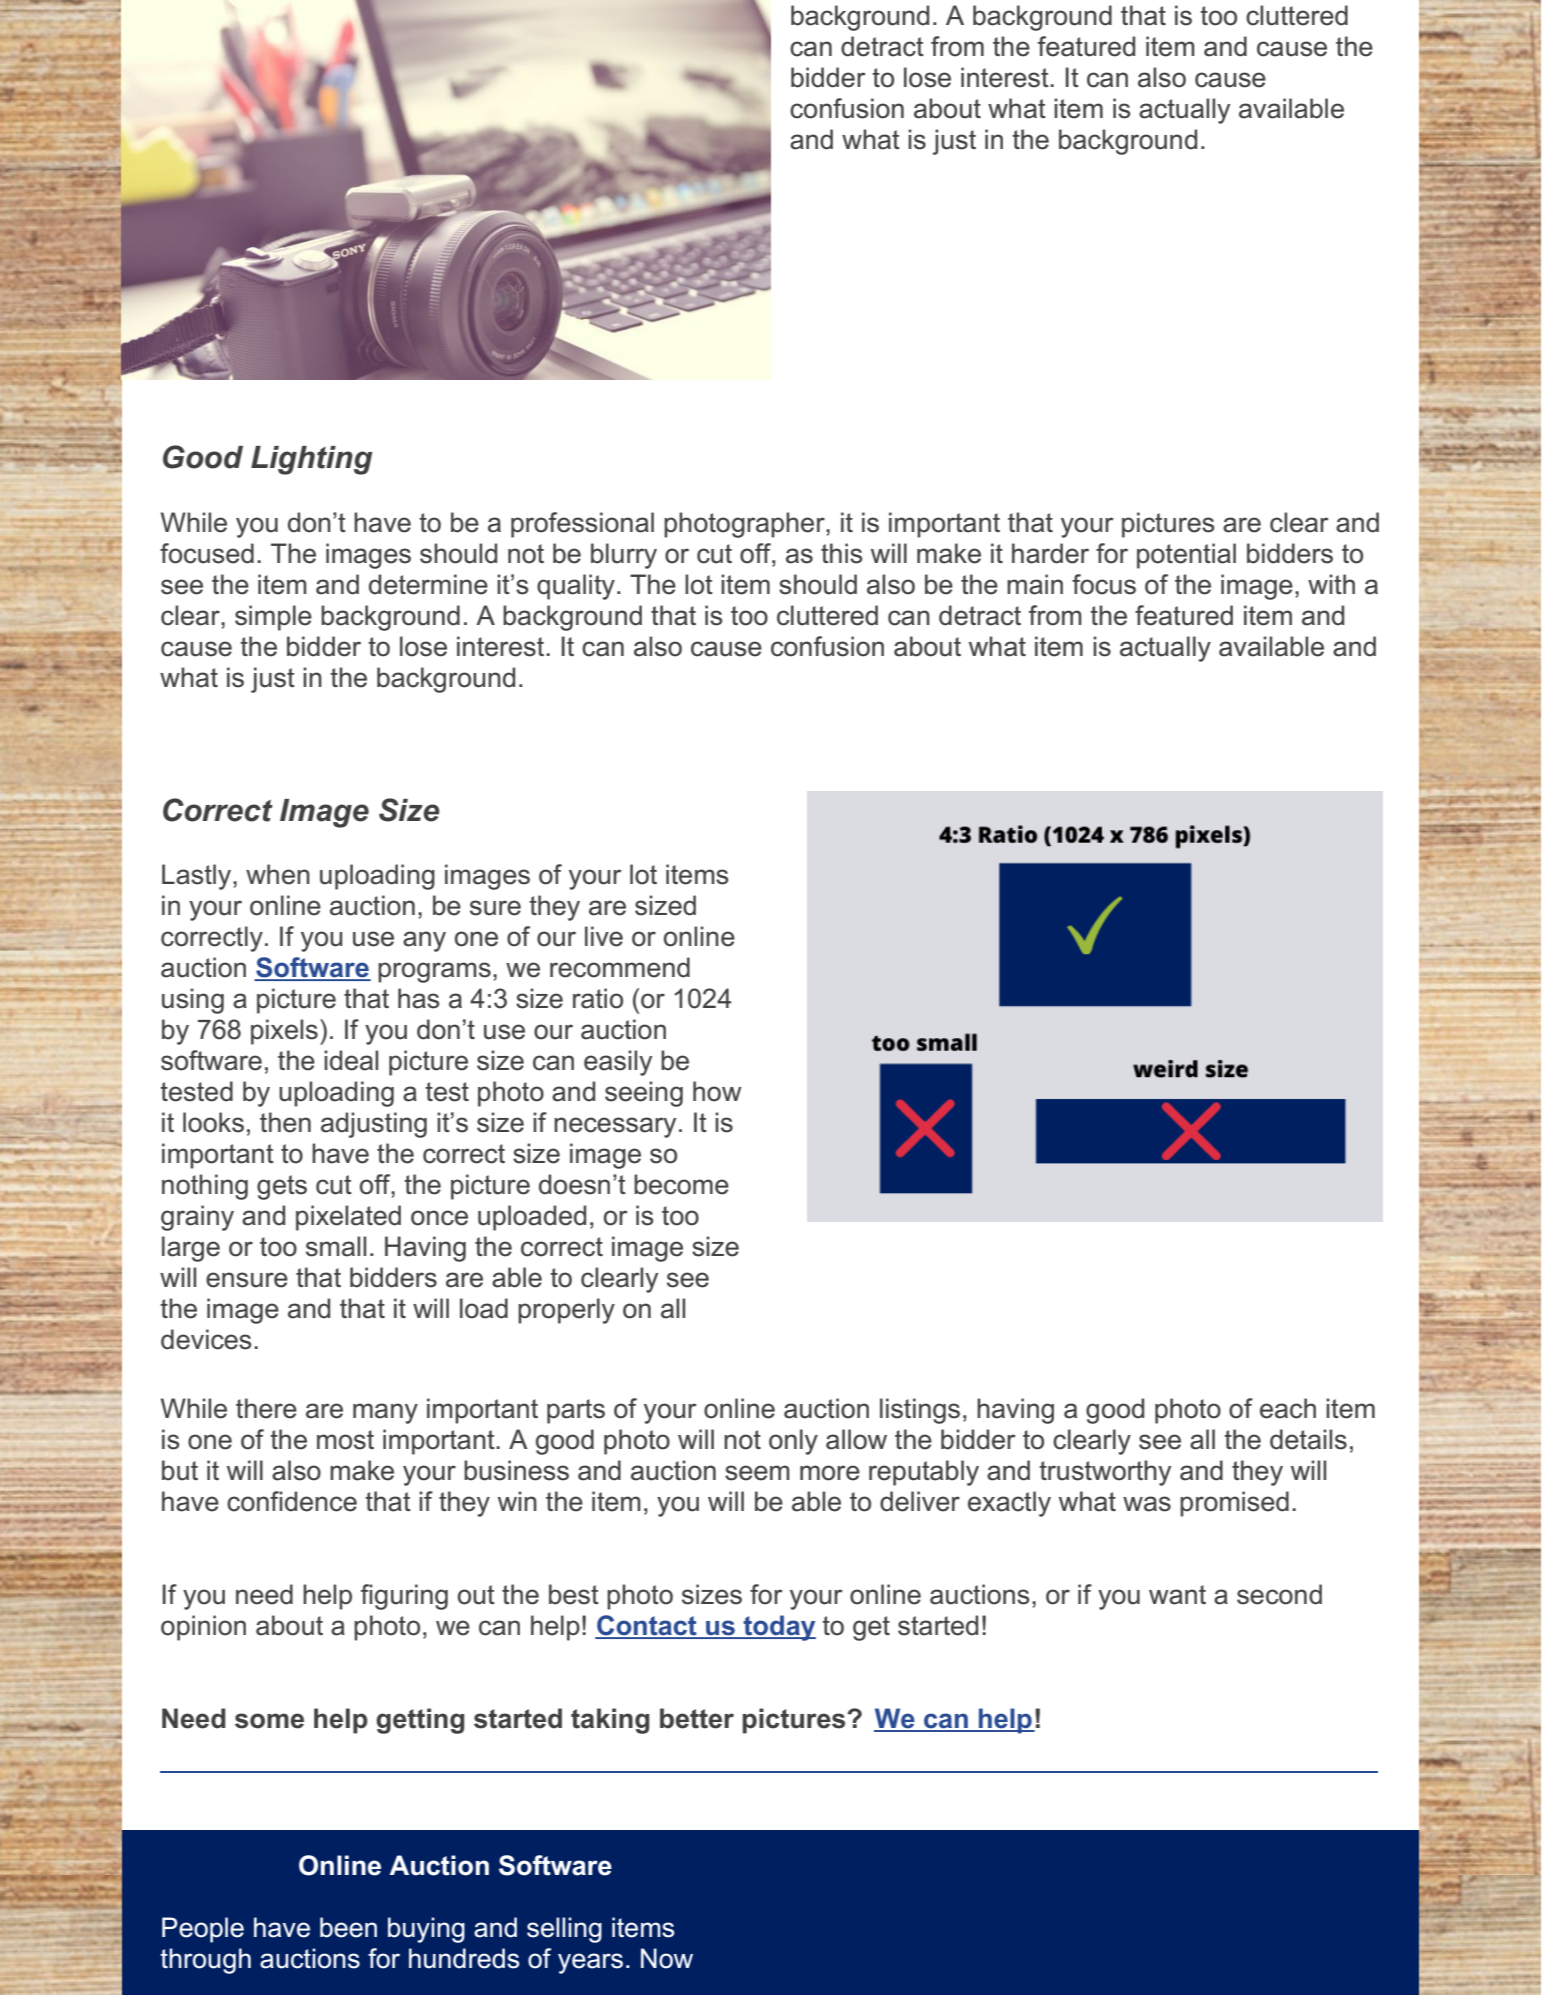 Image resolution: width=1542 pixels, height=1995 pixels. What do you see at coordinates (312, 460) in the screenshot?
I see `Lighting` at bounding box center [312, 460].
